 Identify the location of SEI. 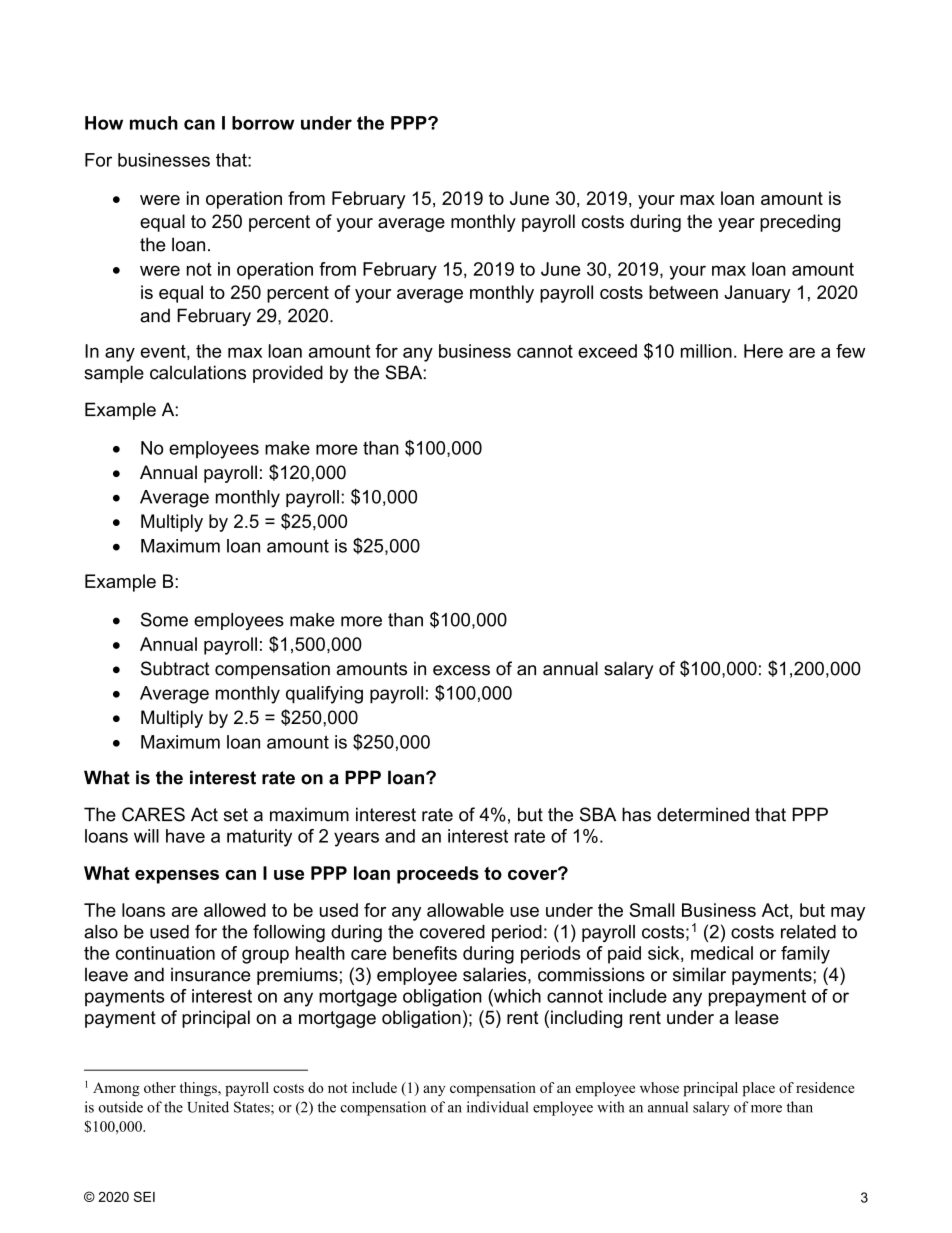
(144, 1196).
